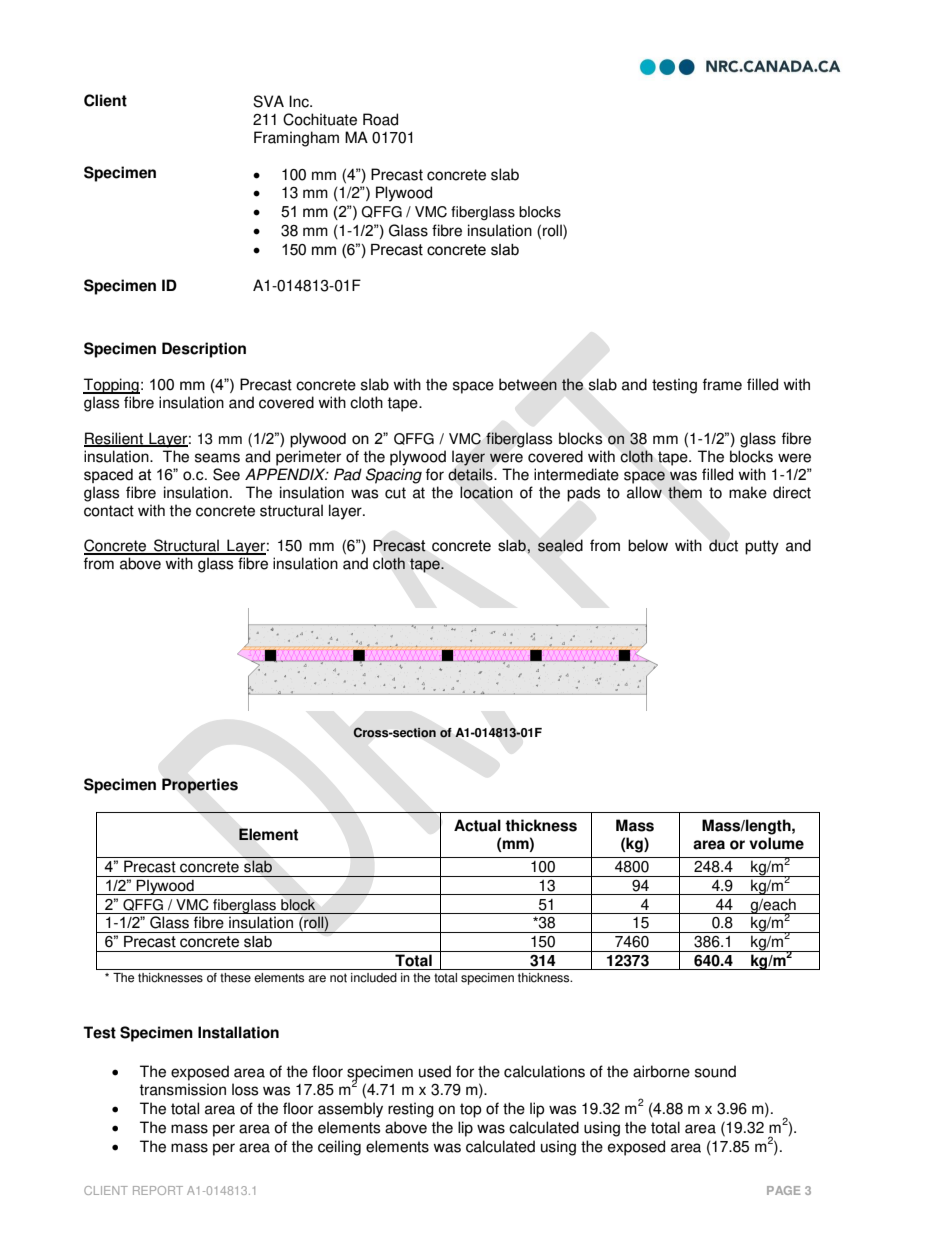  I want to click on Actual, so click(477, 825).
